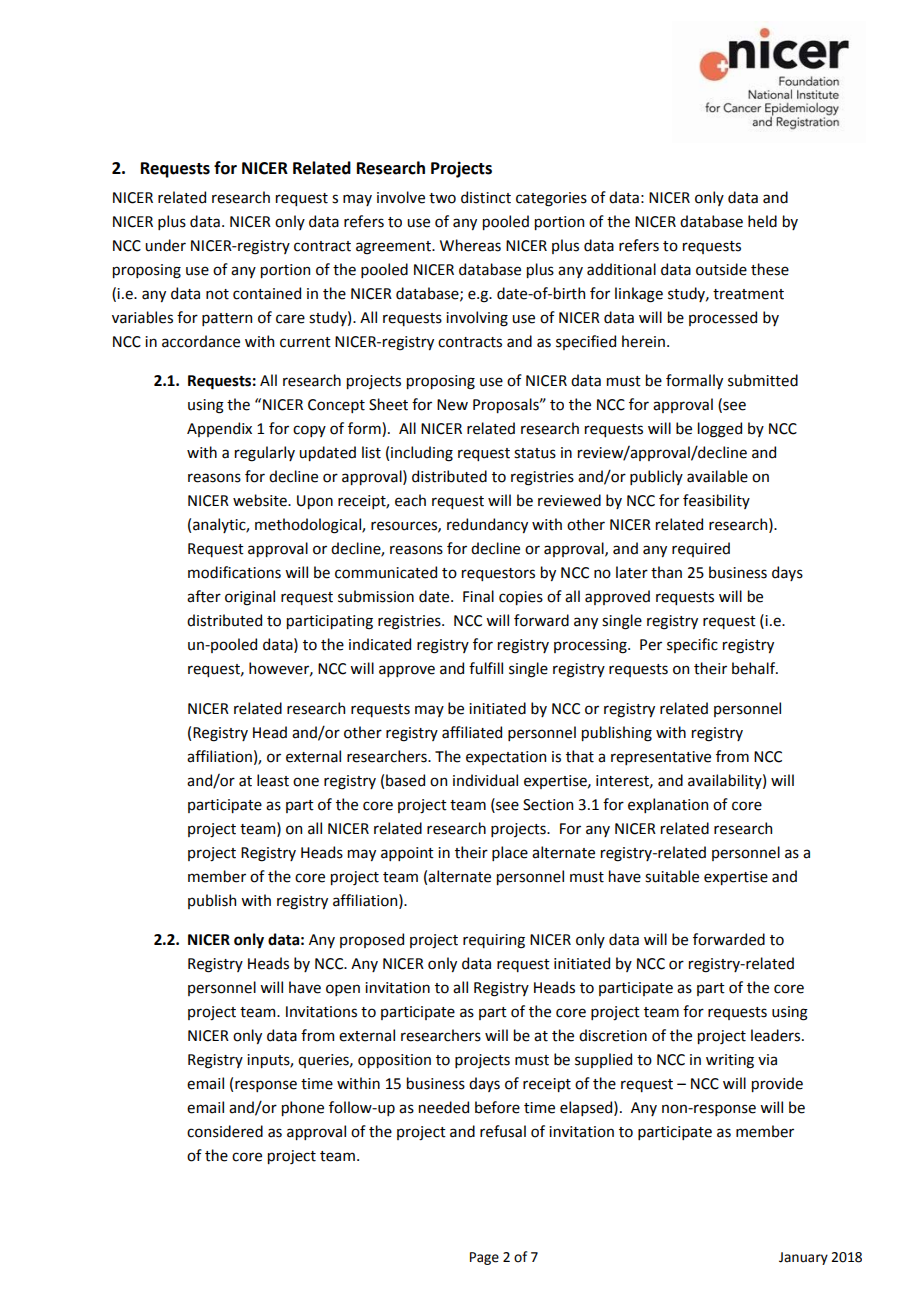  What do you see at coordinates (717, 476) in the image?
I see `available` at bounding box center [717, 476].
